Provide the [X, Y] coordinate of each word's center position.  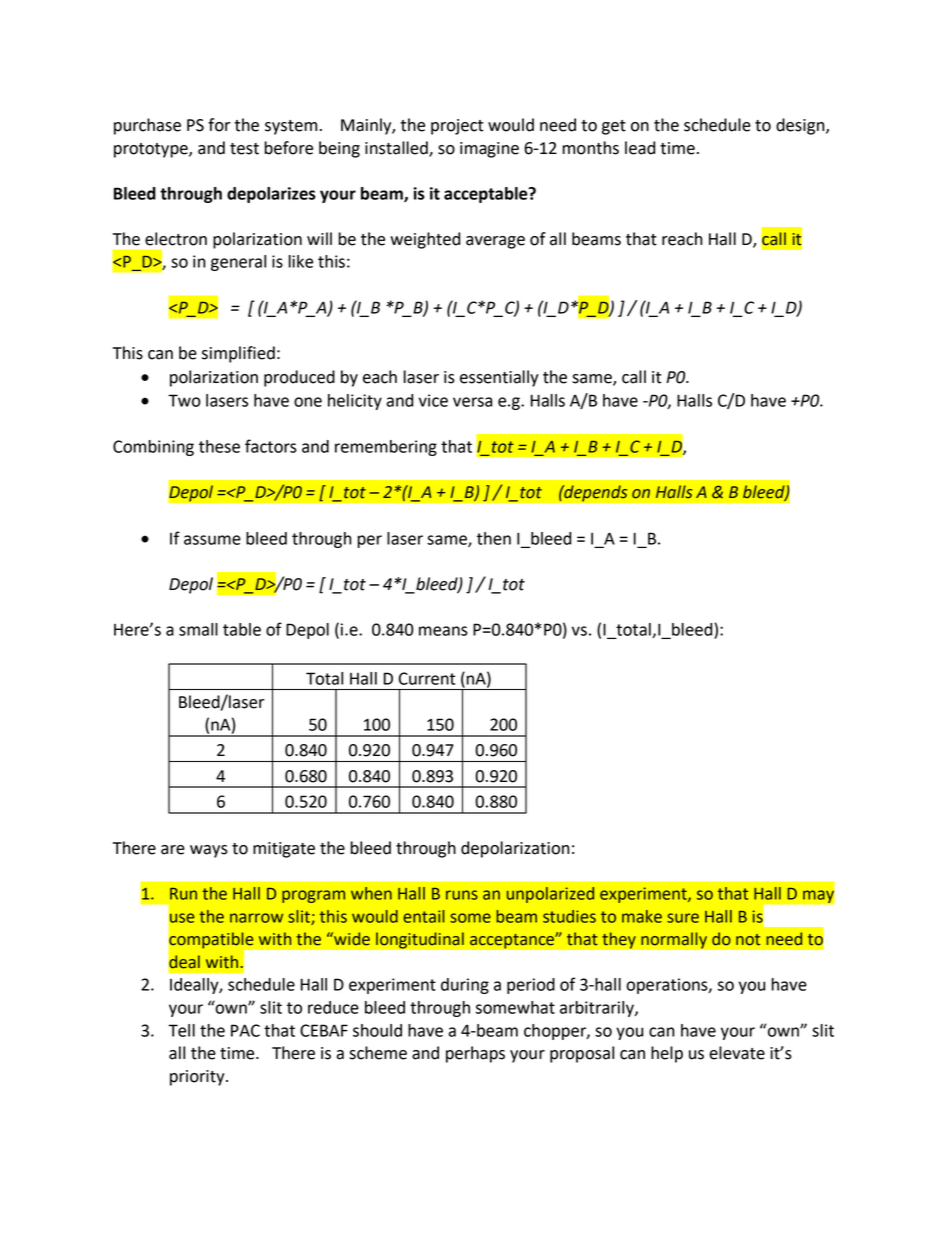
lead [640, 148]
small [198, 629]
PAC [245, 1030]
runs [462, 895]
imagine [489, 150]
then [494, 538]
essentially [499, 378]
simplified [238, 354]
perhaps [475, 1054]
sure [683, 918]
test [244, 149]
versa [472, 402]
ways [209, 851]
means [443, 631]
